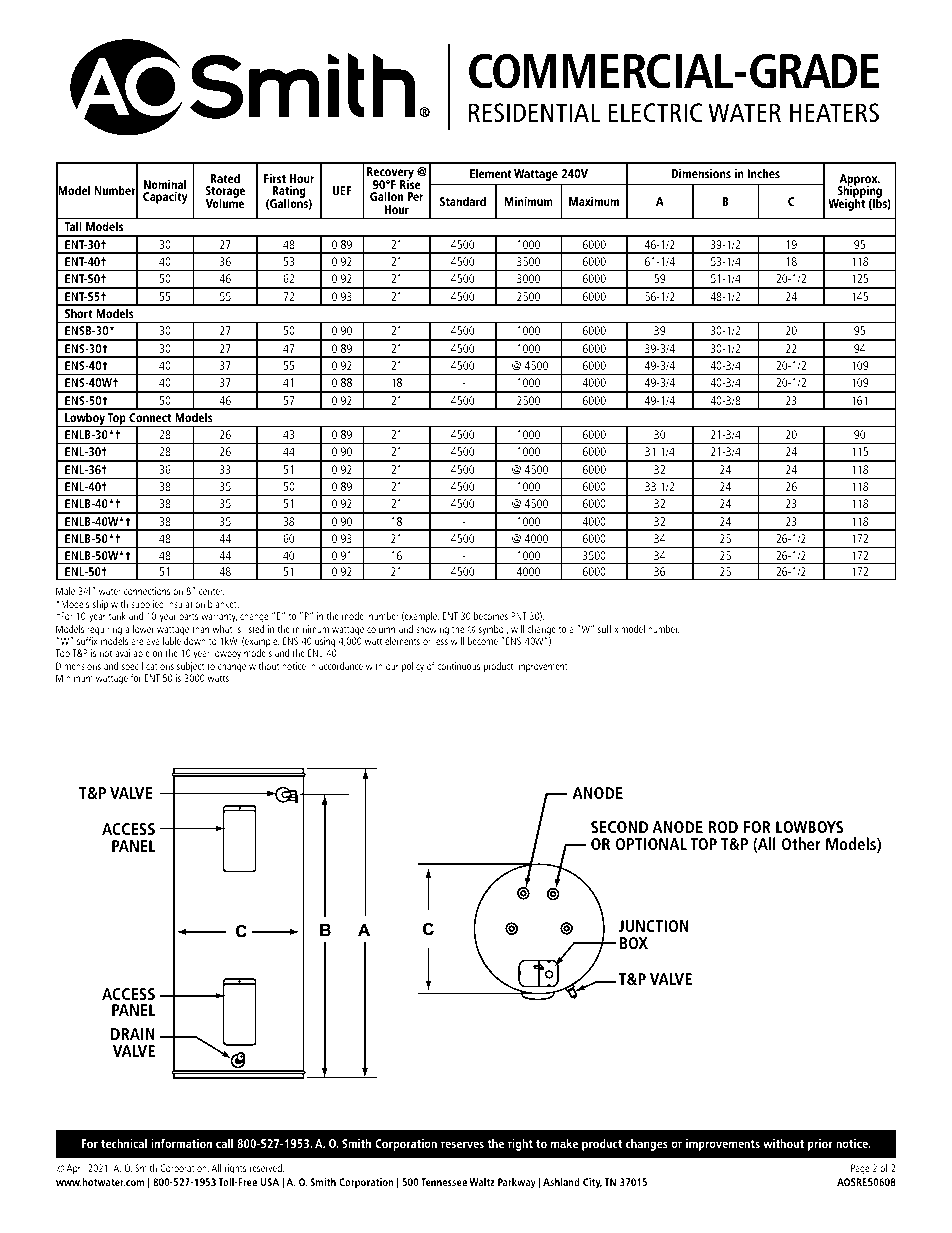  What do you see at coordinates (410, 183) in the document?
I see `Rise` at bounding box center [410, 183].
